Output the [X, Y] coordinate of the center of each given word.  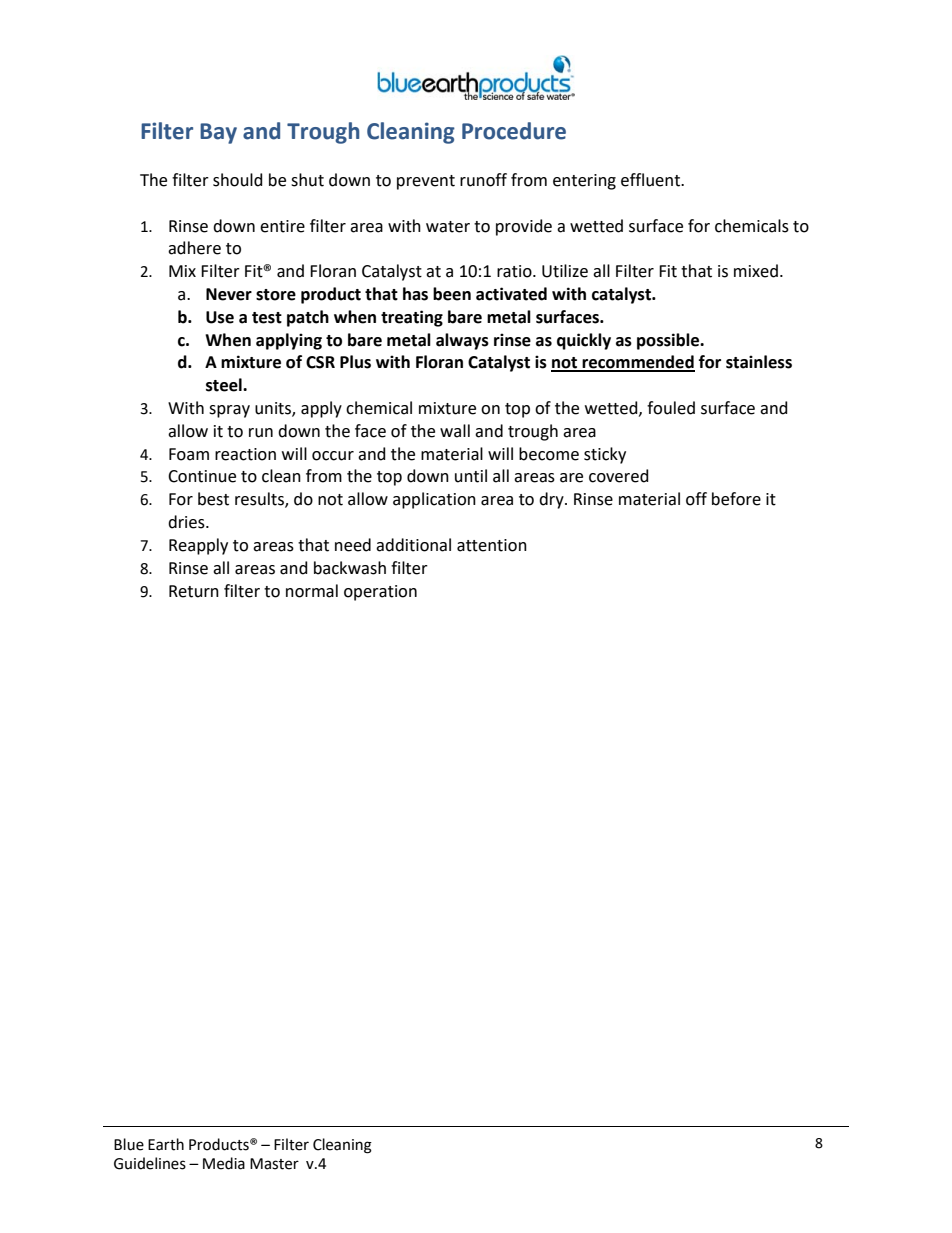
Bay [218, 133]
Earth [166, 1144]
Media [224, 1163]
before [736, 499]
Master [274, 1164]
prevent [426, 182]
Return [194, 591]
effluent [652, 180]
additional [413, 545]
